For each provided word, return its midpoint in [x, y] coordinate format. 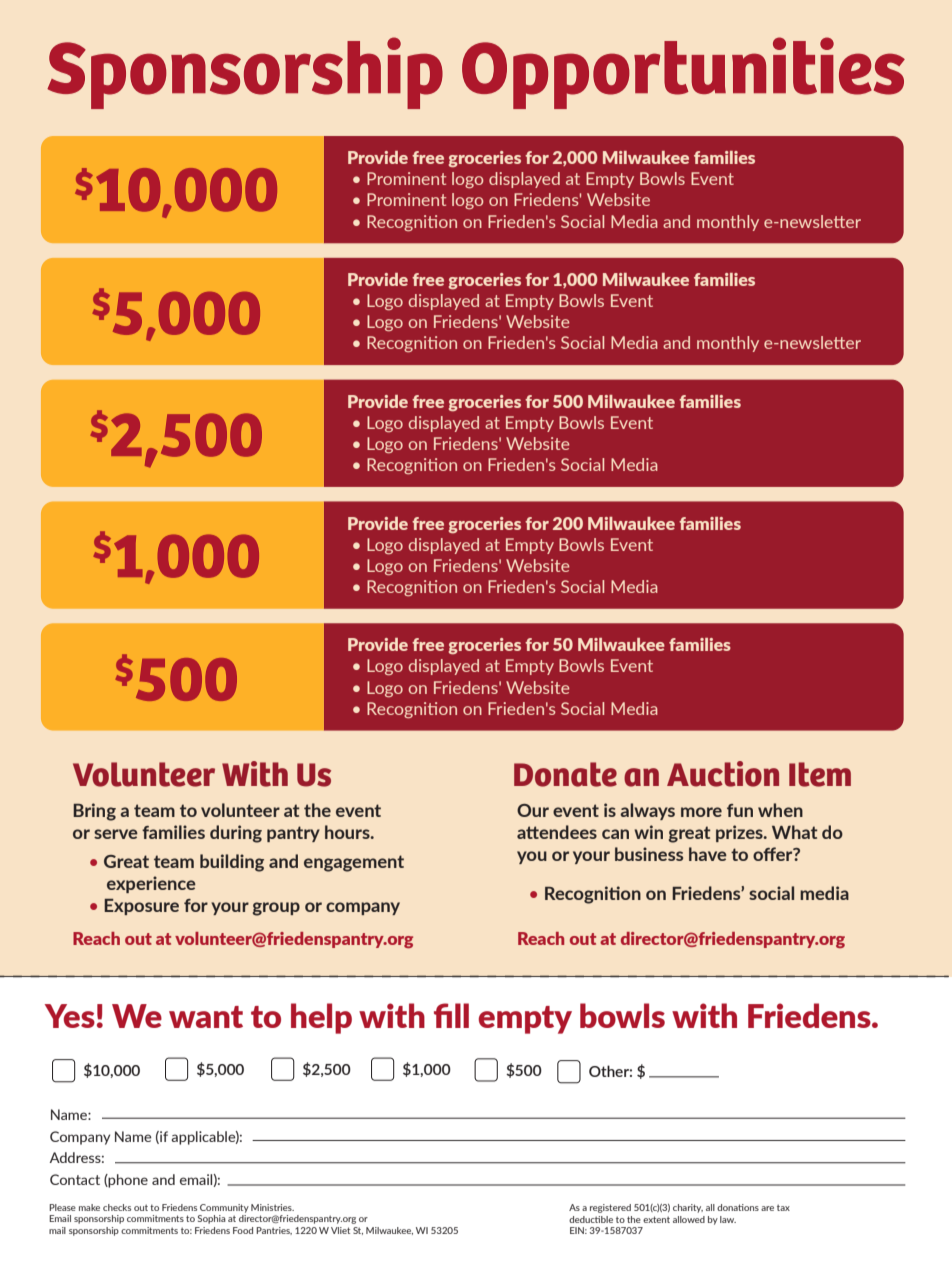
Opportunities [683, 73]
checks [117, 1207]
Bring [94, 812]
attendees [557, 832]
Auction [723, 774]
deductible [591, 1219]
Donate [565, 774]
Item [820, 774]
